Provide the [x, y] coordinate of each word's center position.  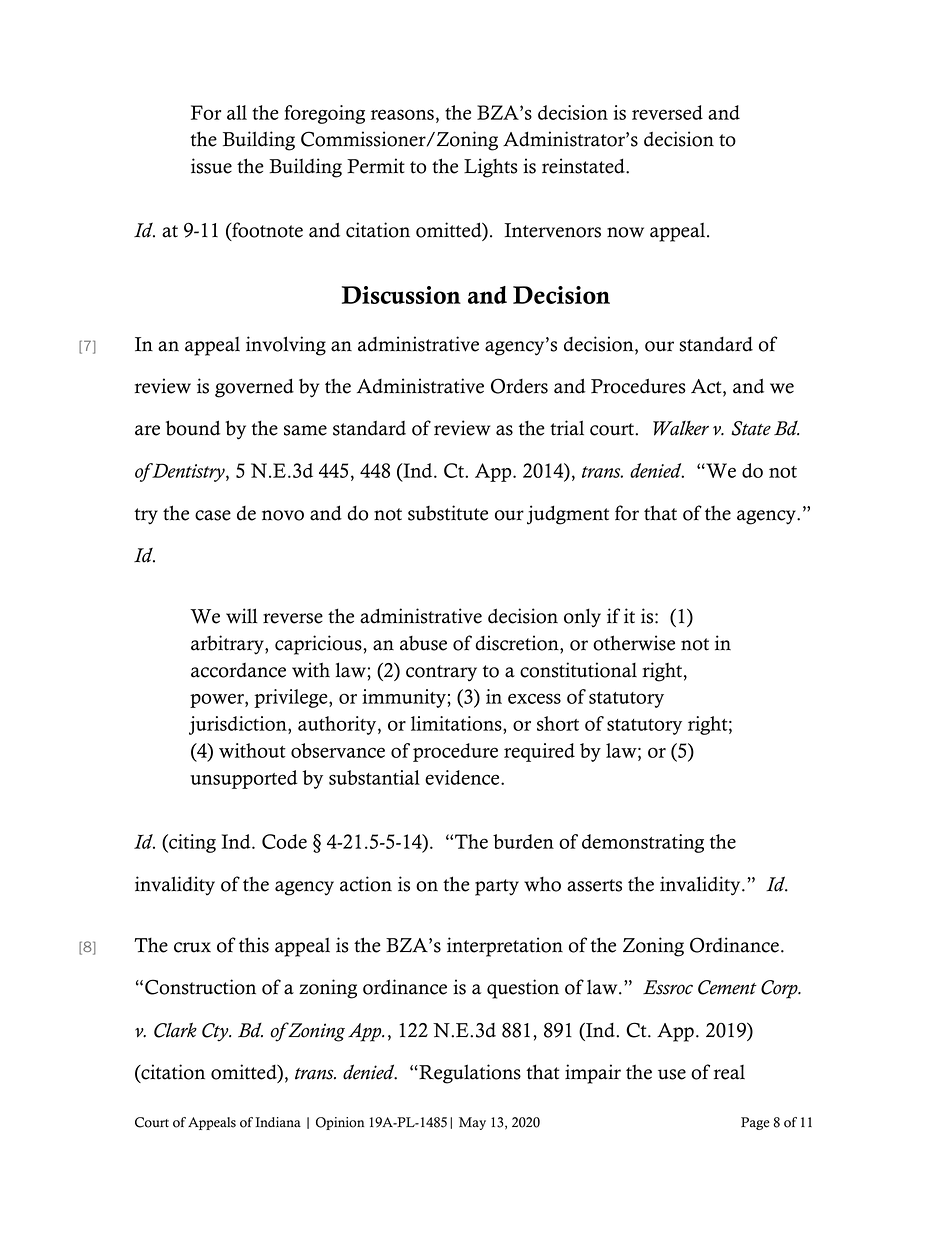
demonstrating [643, 843]
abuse [423, 643]
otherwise [634, 643]
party [497, 887]
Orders [519, 386]
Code [284, 841]
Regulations [469, 1074]
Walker [681, 428]
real [729, 1072]
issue [211, 166]
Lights [491, 168]
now [625, 232]
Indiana [278, 1122]
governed [254, 388]
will [242, 616]
